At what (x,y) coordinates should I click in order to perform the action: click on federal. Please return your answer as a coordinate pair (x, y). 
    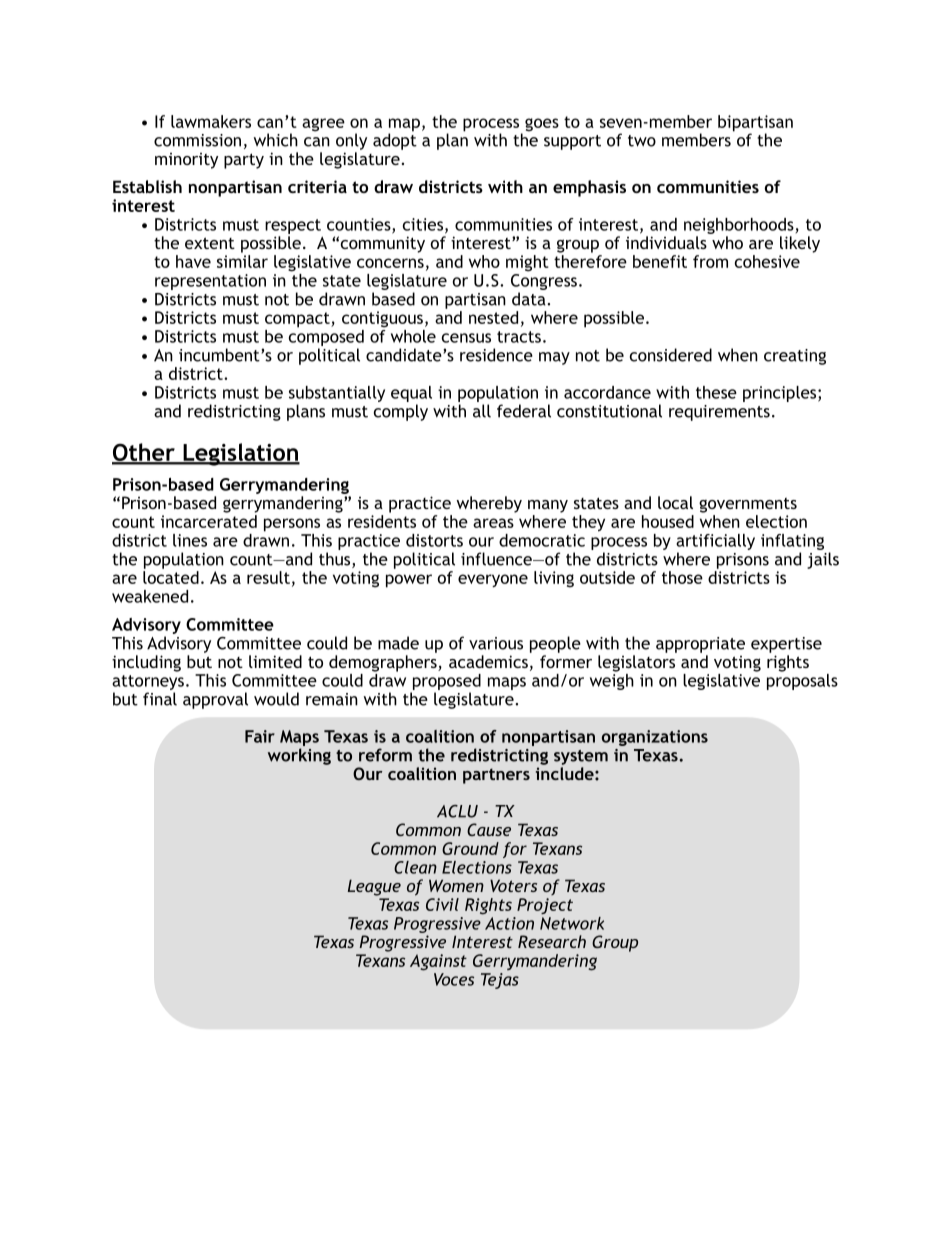
    Looking at the image, I should click on (524, 411).
